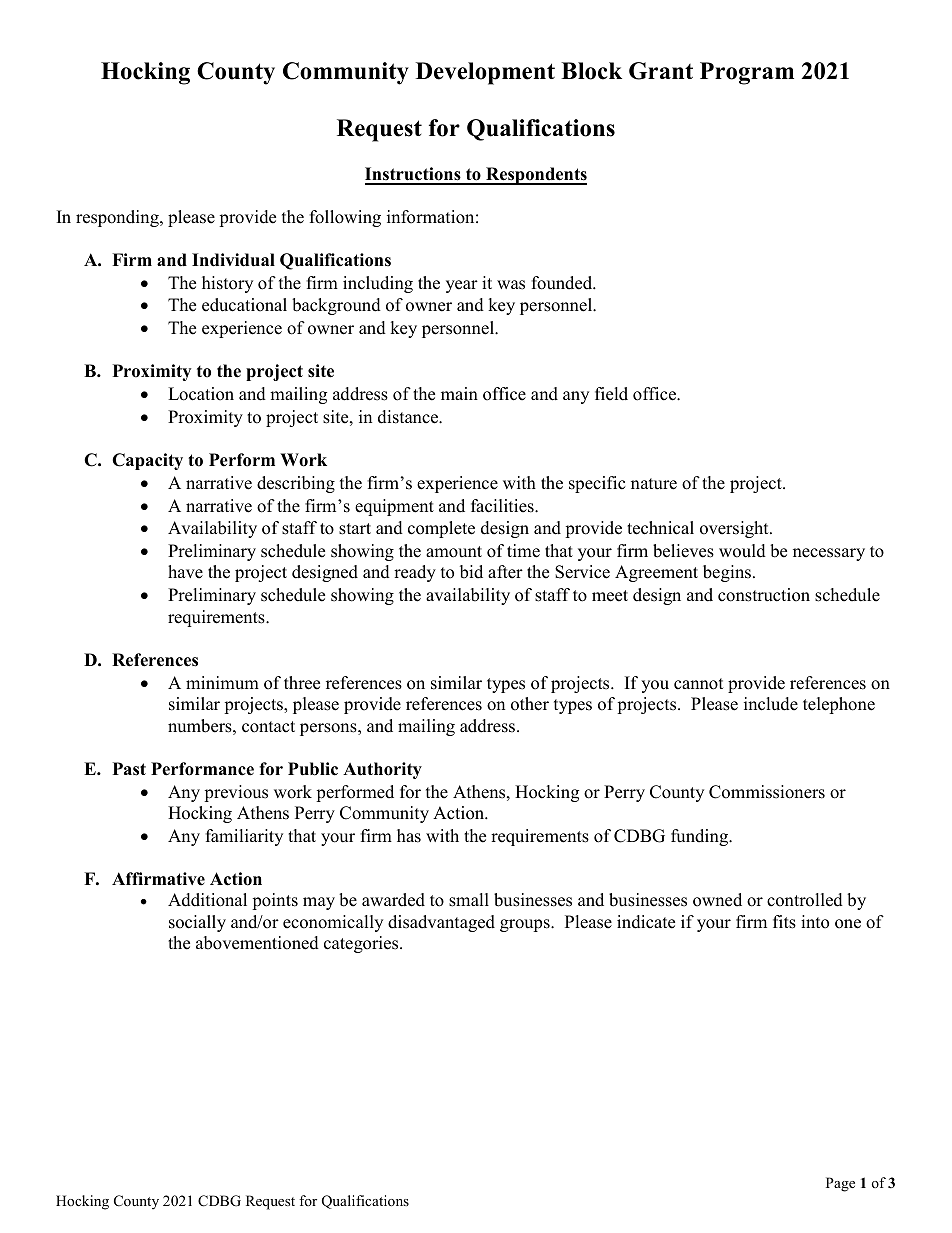  What do you see at coordinates (485, 73) in the screenshot?
I see `Development` at bounding box center [485, 73].
